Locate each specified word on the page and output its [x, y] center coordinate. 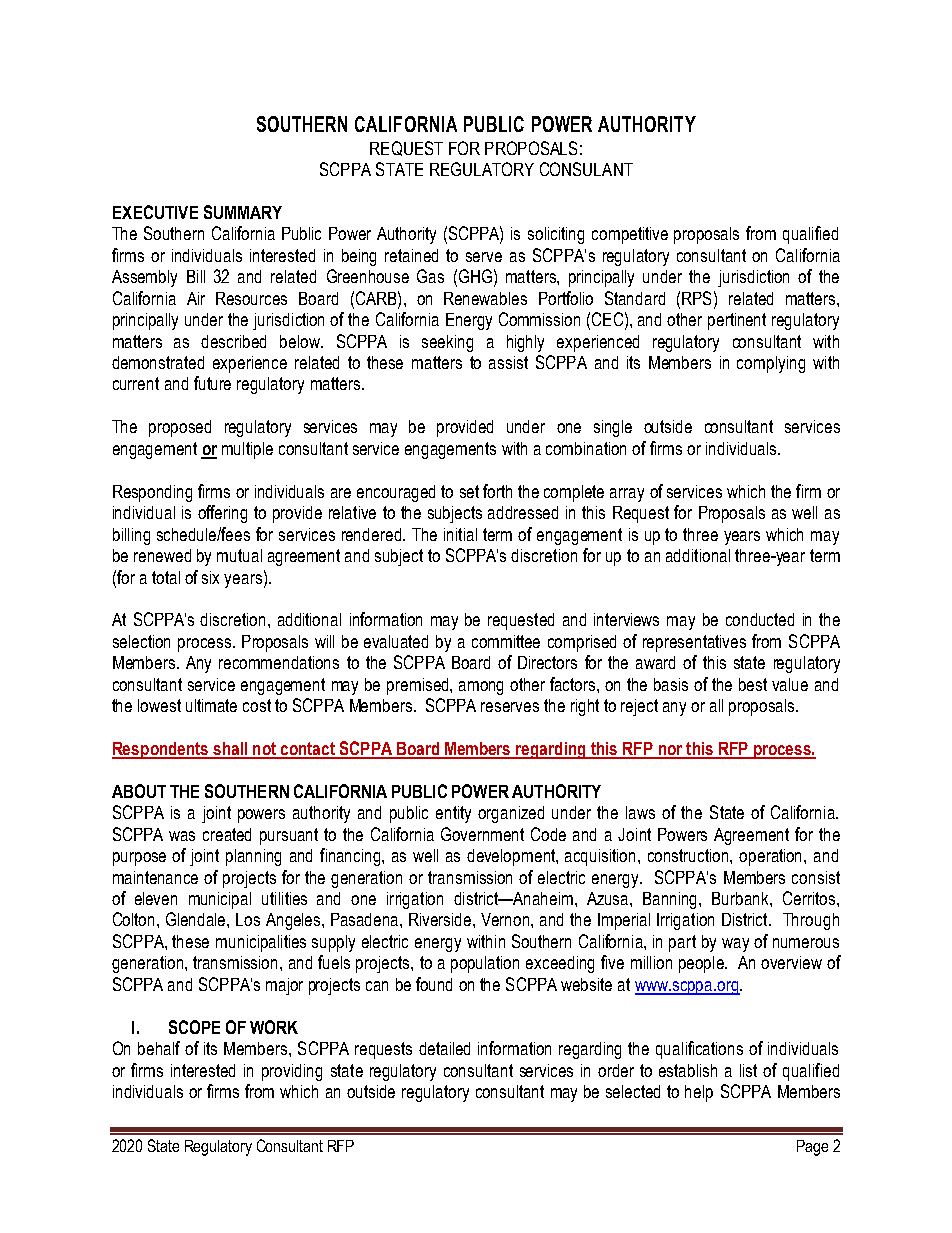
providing [292, 1072]
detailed [444, 1048]
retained [411, 255]
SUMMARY [243, 212]
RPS [696, 298]
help [699, 1093]
